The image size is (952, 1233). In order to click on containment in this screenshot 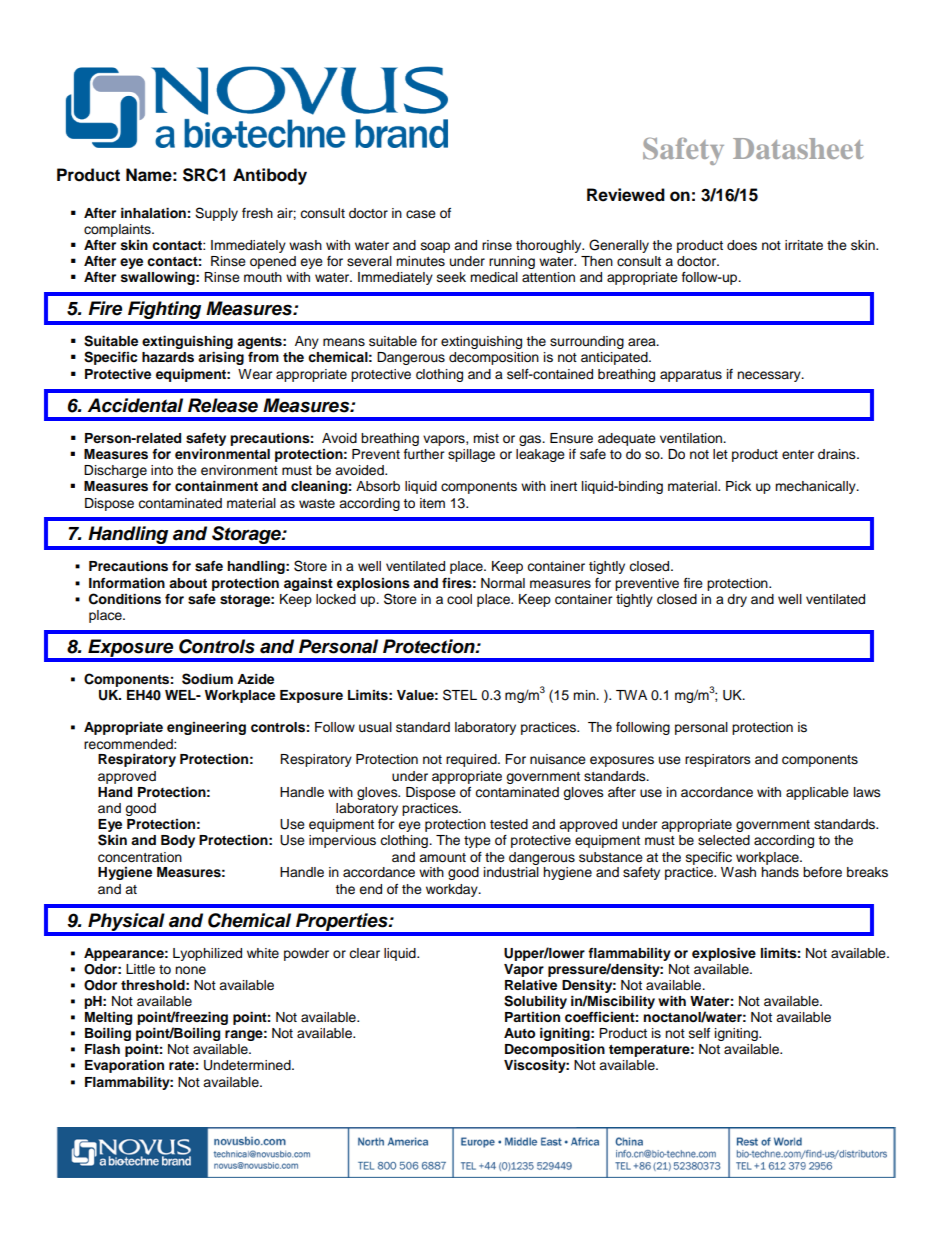, I will do `click(216, 486)`.
